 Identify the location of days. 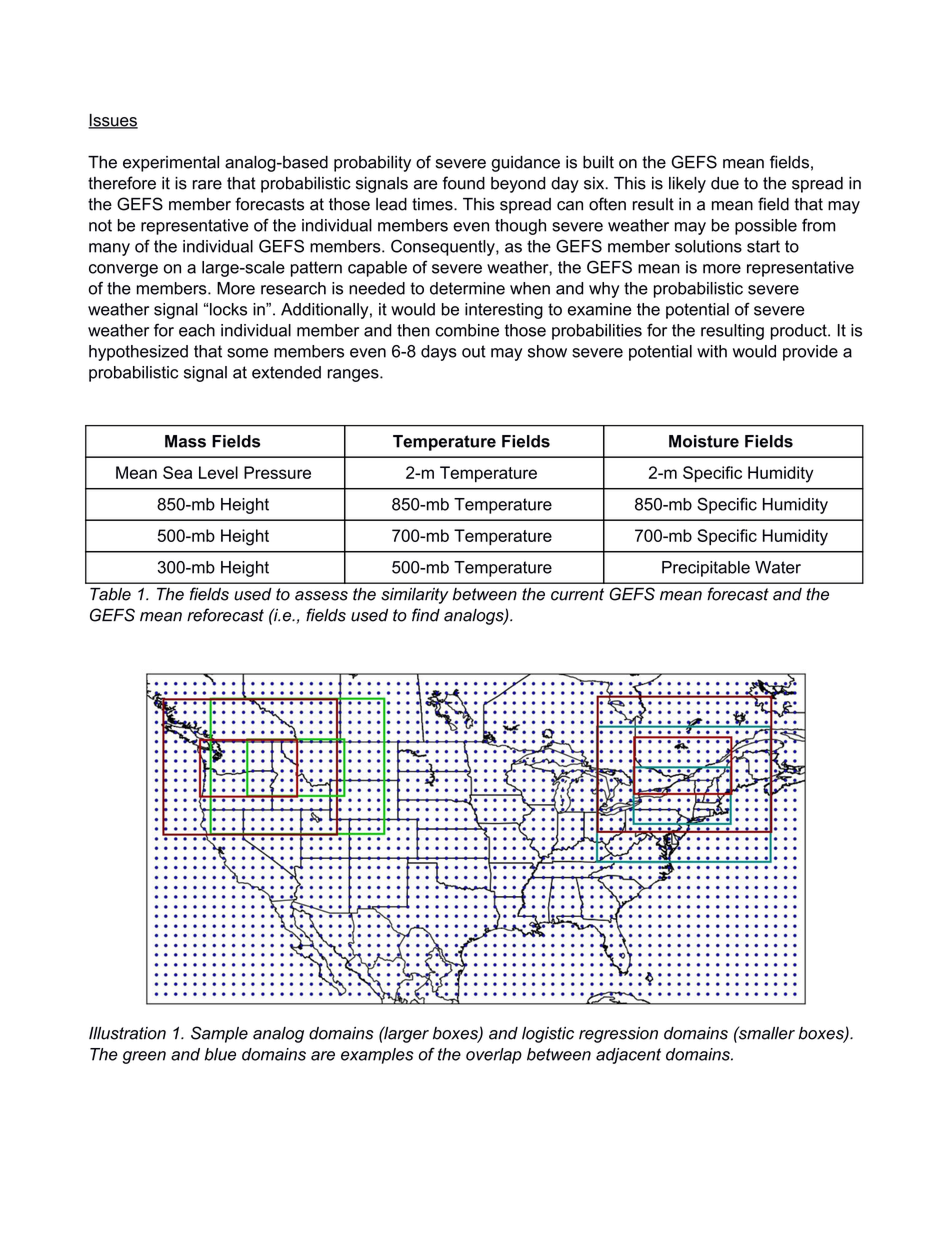
(439, 353).
